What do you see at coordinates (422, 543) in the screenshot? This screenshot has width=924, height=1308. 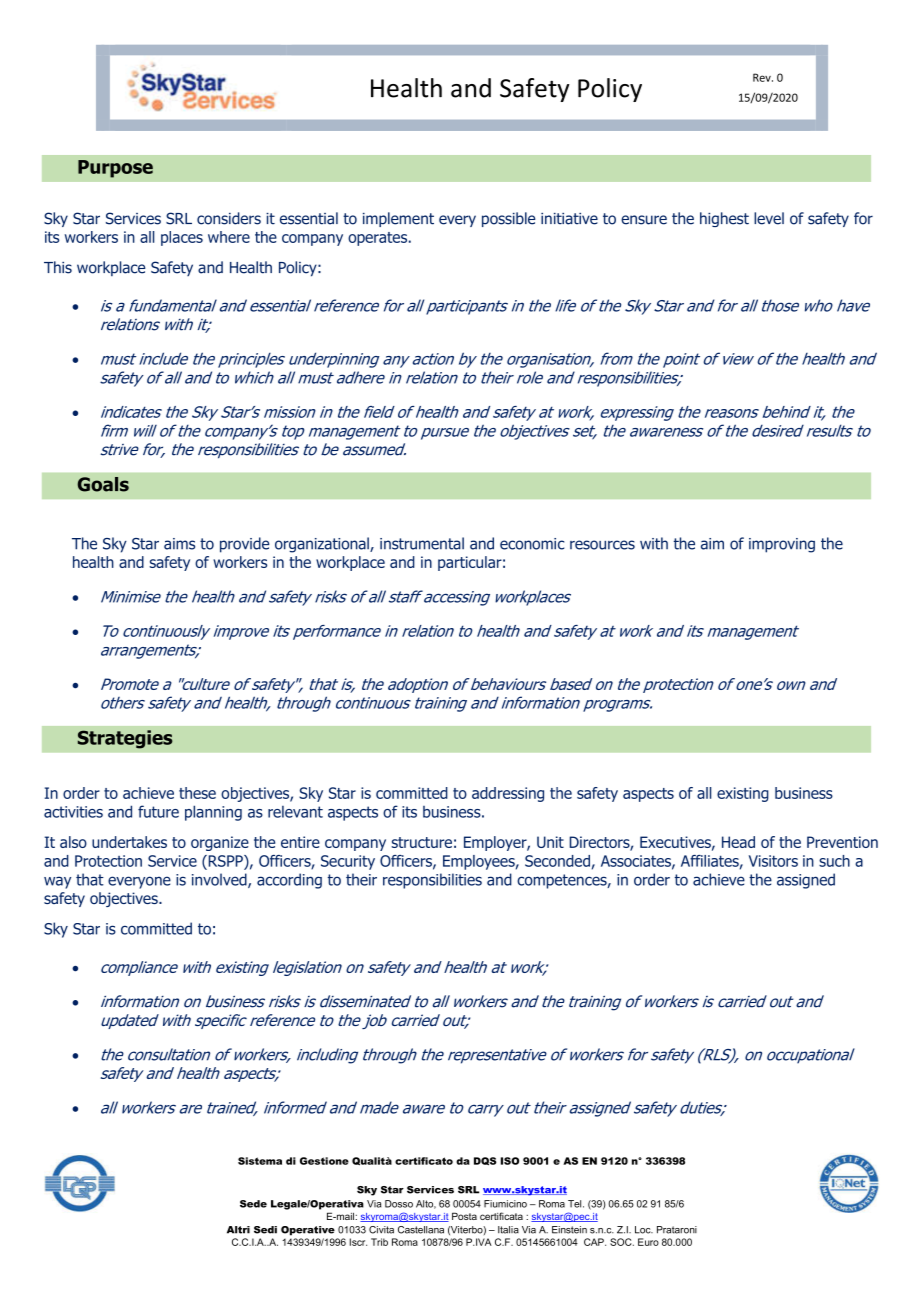 I see `instrumental` at bounding box center [422, 543].
